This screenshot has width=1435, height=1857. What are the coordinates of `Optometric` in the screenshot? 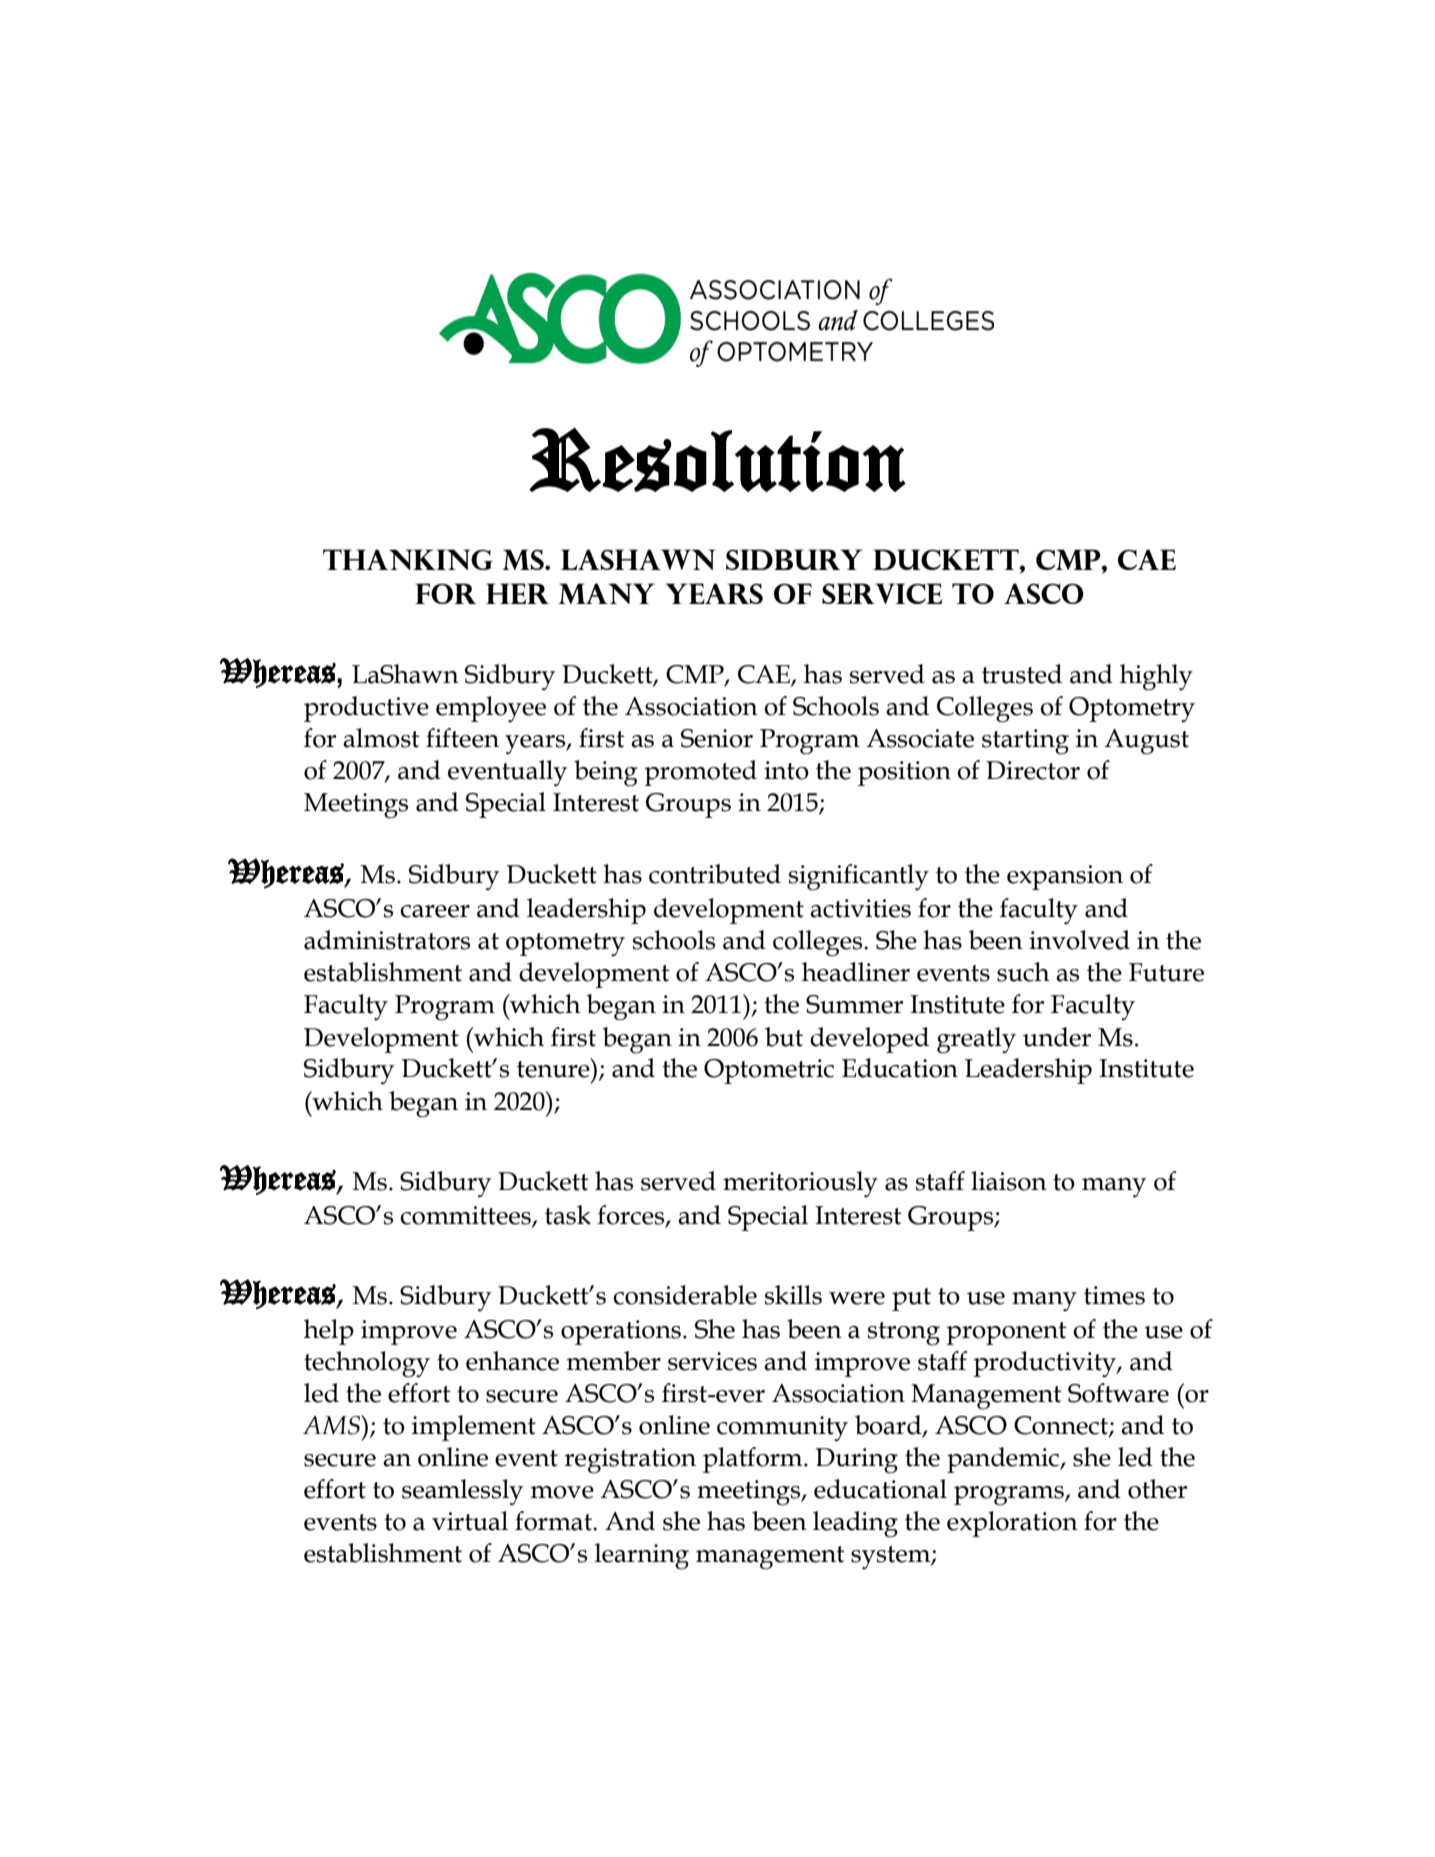 It's located at (769, 1071).
